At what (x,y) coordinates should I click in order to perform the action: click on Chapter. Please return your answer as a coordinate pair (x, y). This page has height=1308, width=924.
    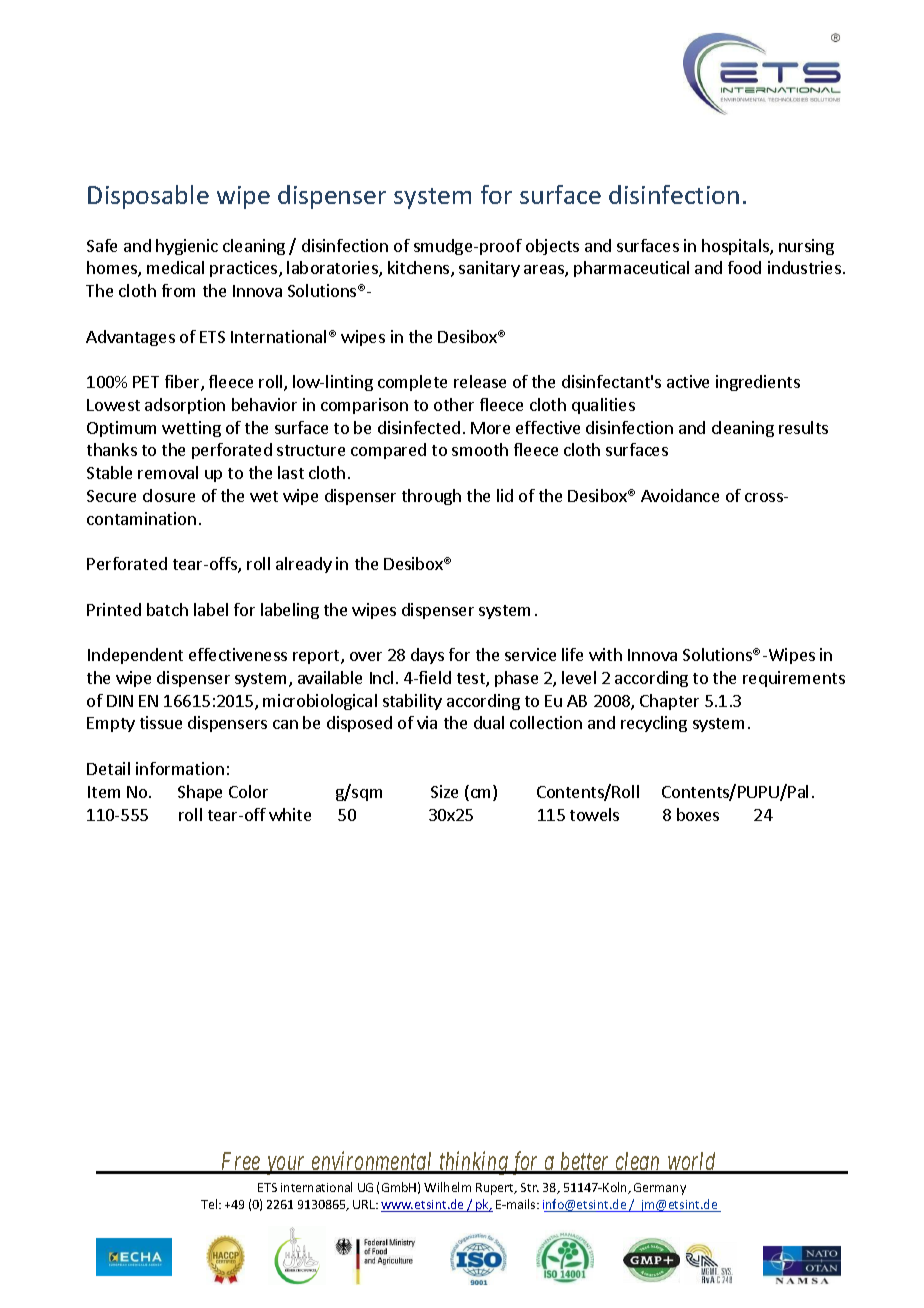
    Looking at the image, I should click on (669, 702).
